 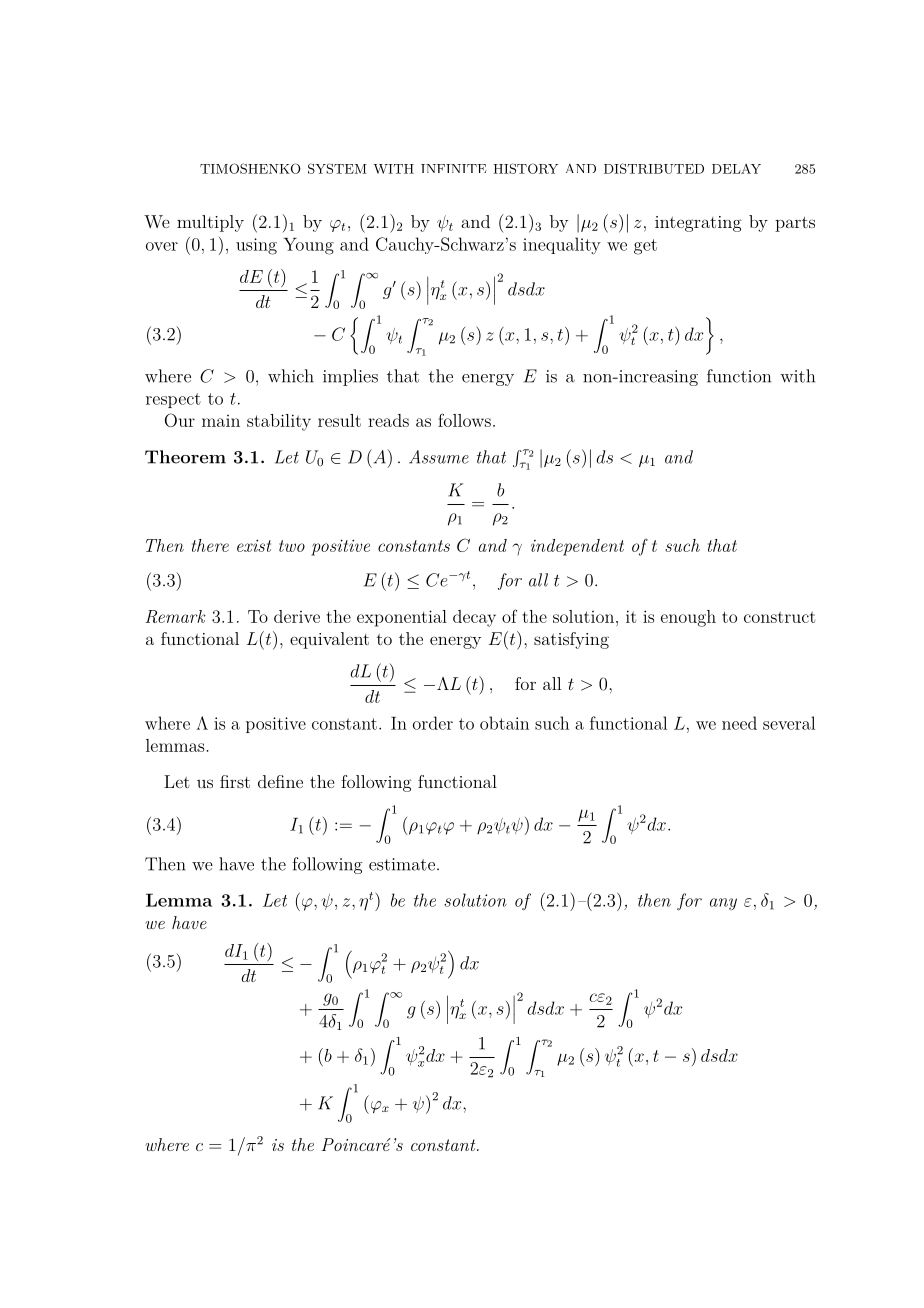 I want to click on estimate, so click(x=402, y=864).
